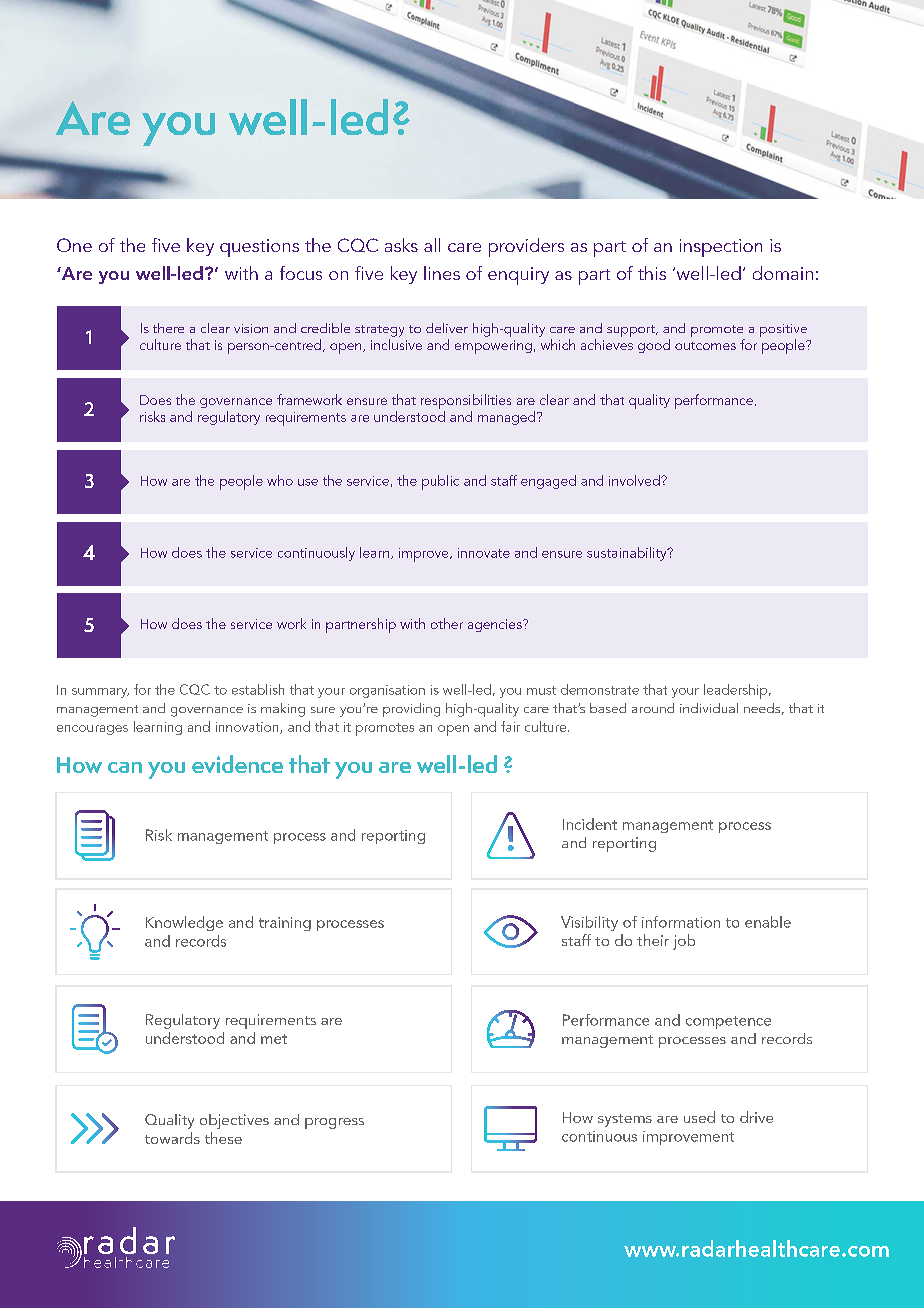 This page has height=1308, width=924. I want to click on lines, so click(442, 273).
